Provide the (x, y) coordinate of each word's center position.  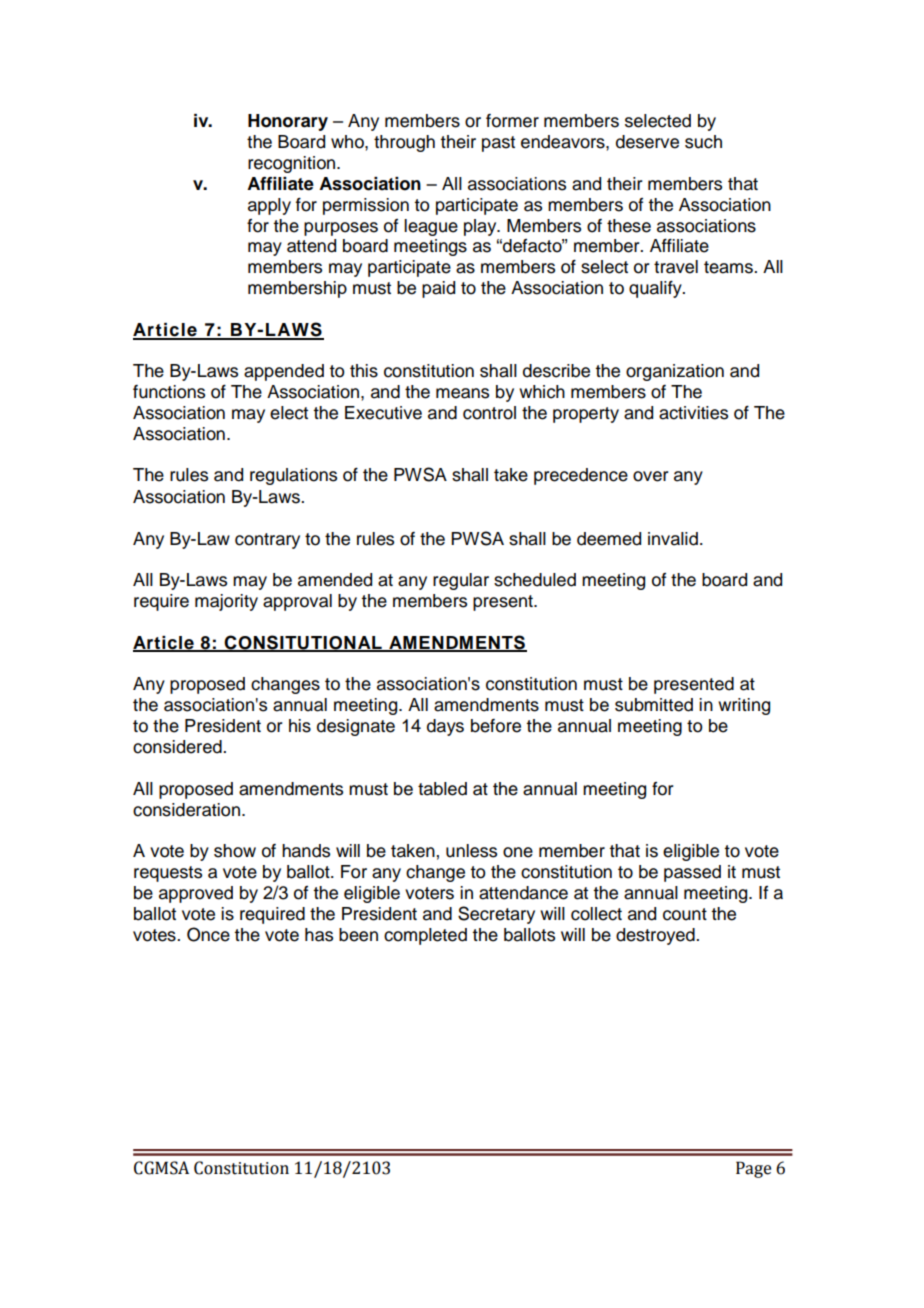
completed (425, 936)
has (319, 935)
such (703, 142)
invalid (673, 539)
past (498, 144)
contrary (267, 541)
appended (284, 372)
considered (178, 747)
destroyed (656, 936)
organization (675, 372)
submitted (654, 705)
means (462, 393)
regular (461, 581)
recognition (293, 164)
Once (208, 934)
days (445, 727)
